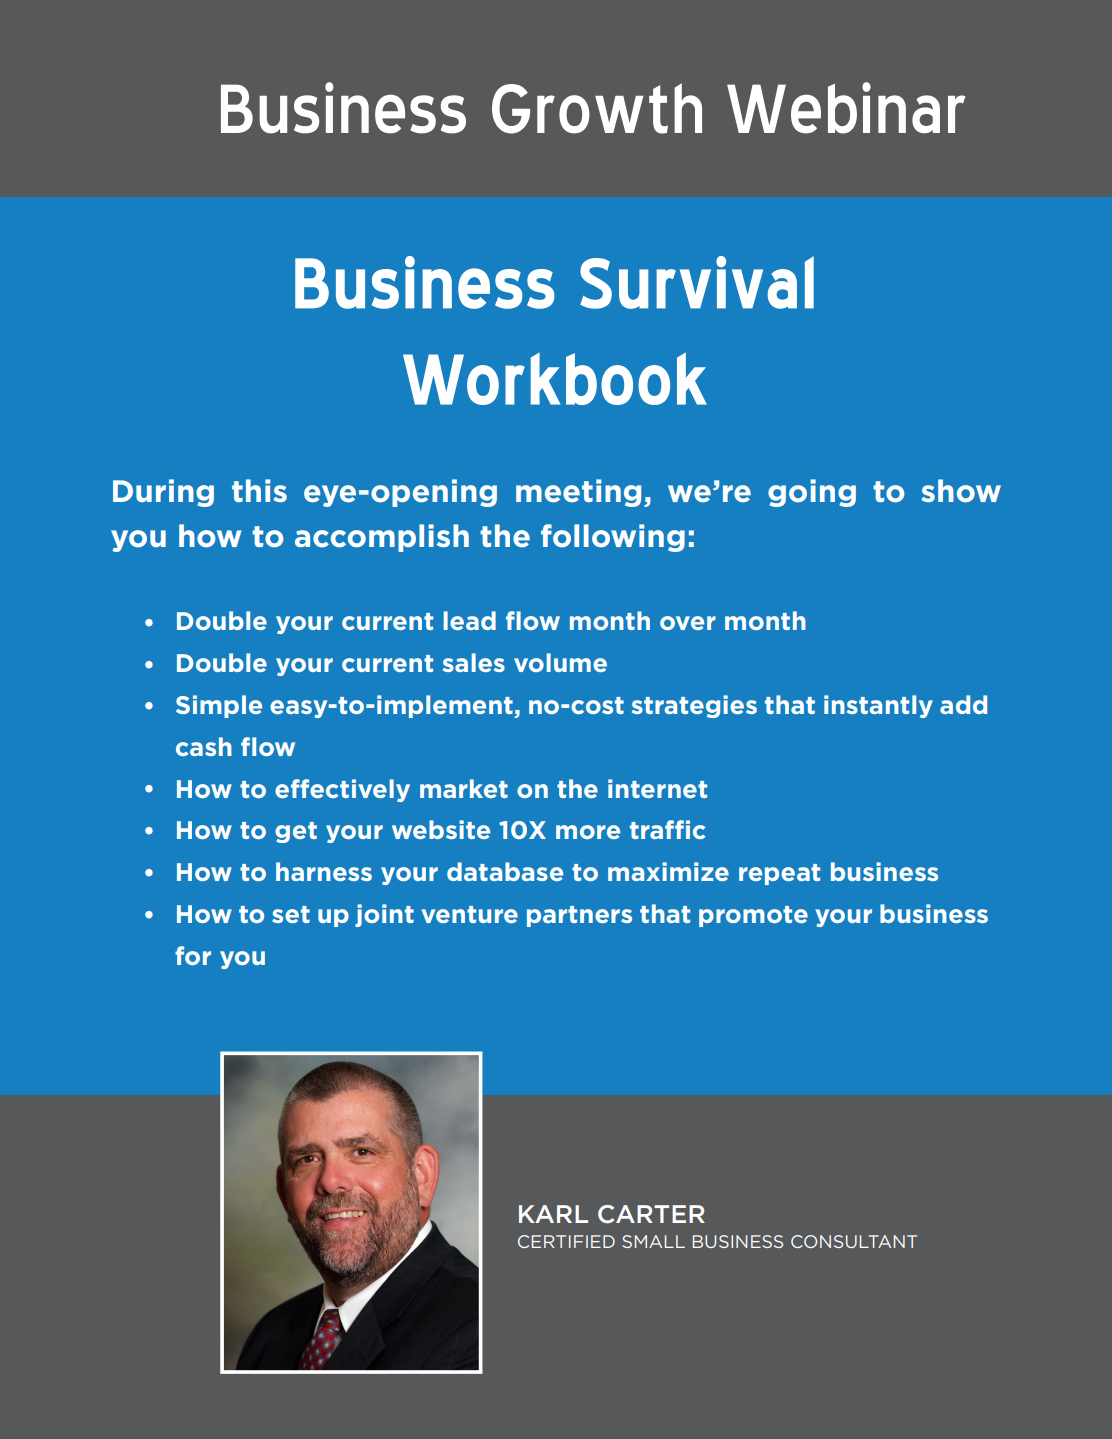 The width and height of the screenshot is (1112, 1439). I want to click on KARL, so click(553, 1214).
